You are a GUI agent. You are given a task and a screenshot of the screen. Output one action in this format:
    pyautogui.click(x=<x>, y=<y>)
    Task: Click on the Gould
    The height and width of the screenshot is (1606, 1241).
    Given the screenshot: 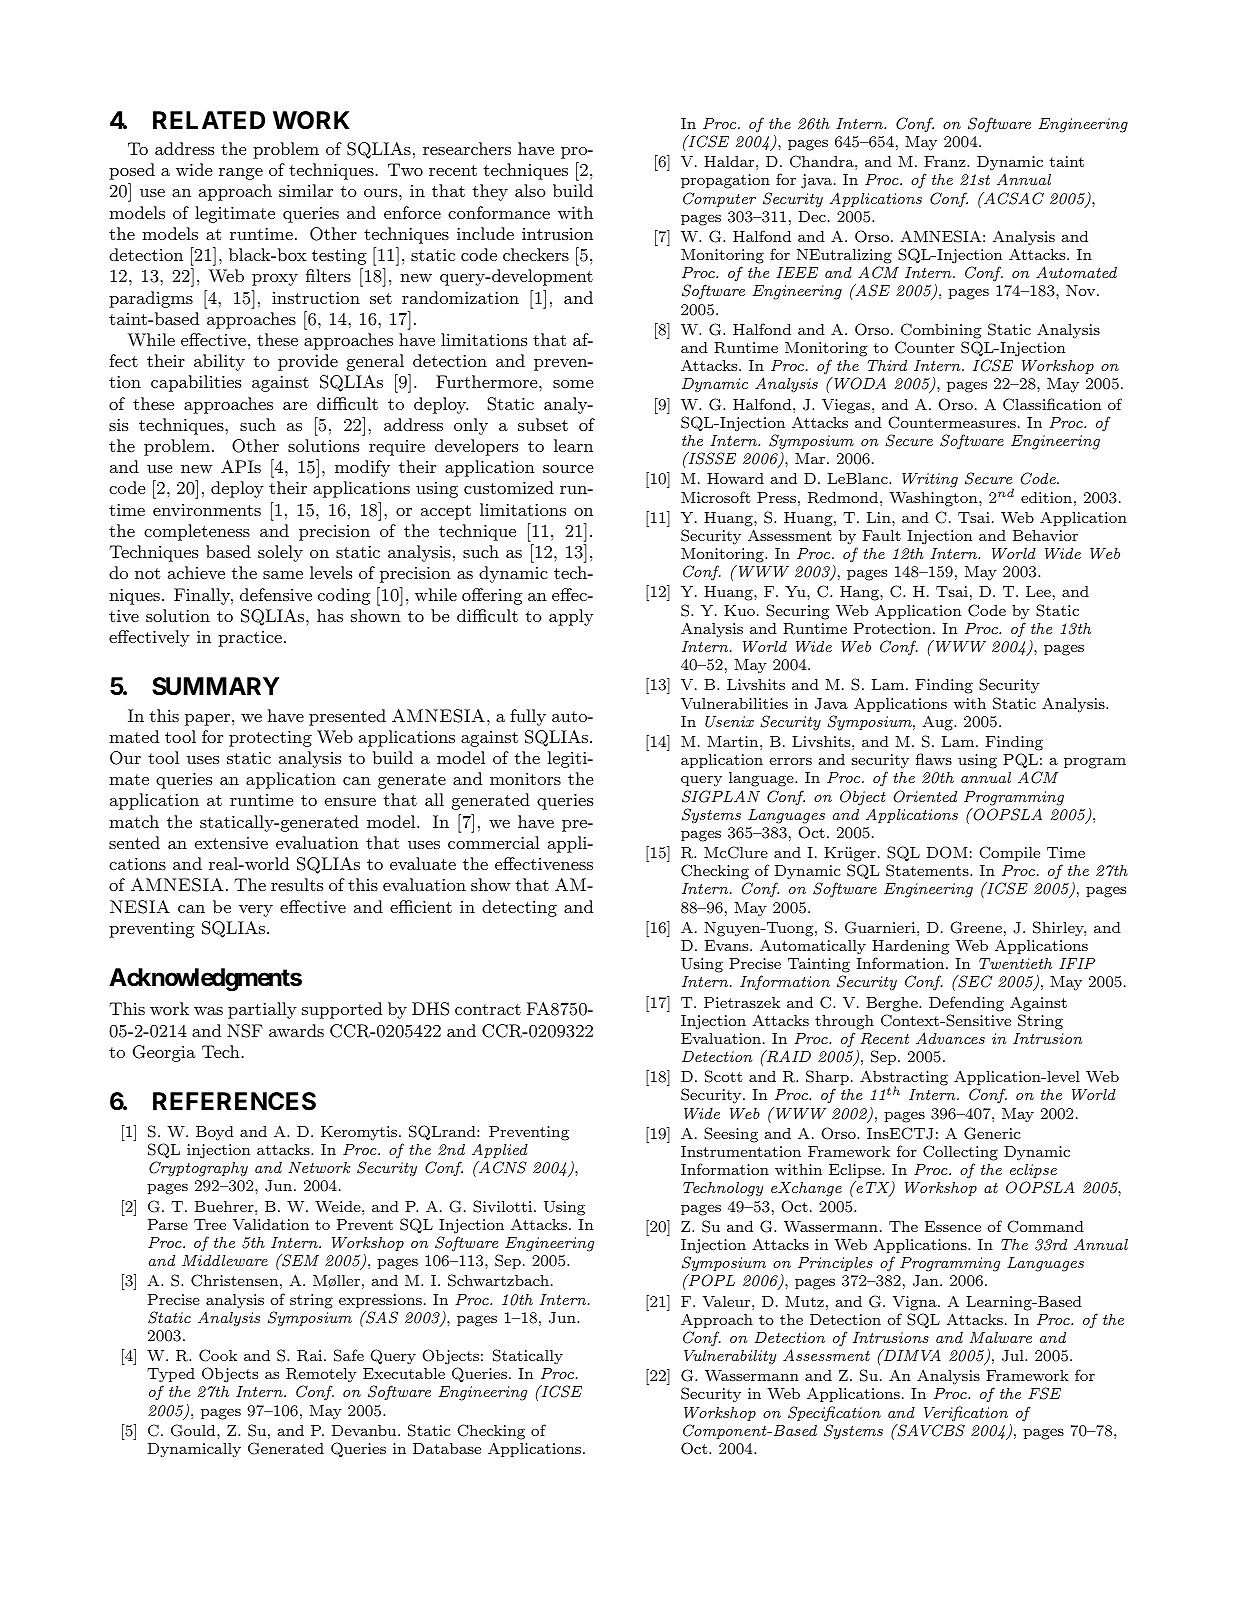 What is the action you would take?
    pyautogui.click(x=194, y=1430)
